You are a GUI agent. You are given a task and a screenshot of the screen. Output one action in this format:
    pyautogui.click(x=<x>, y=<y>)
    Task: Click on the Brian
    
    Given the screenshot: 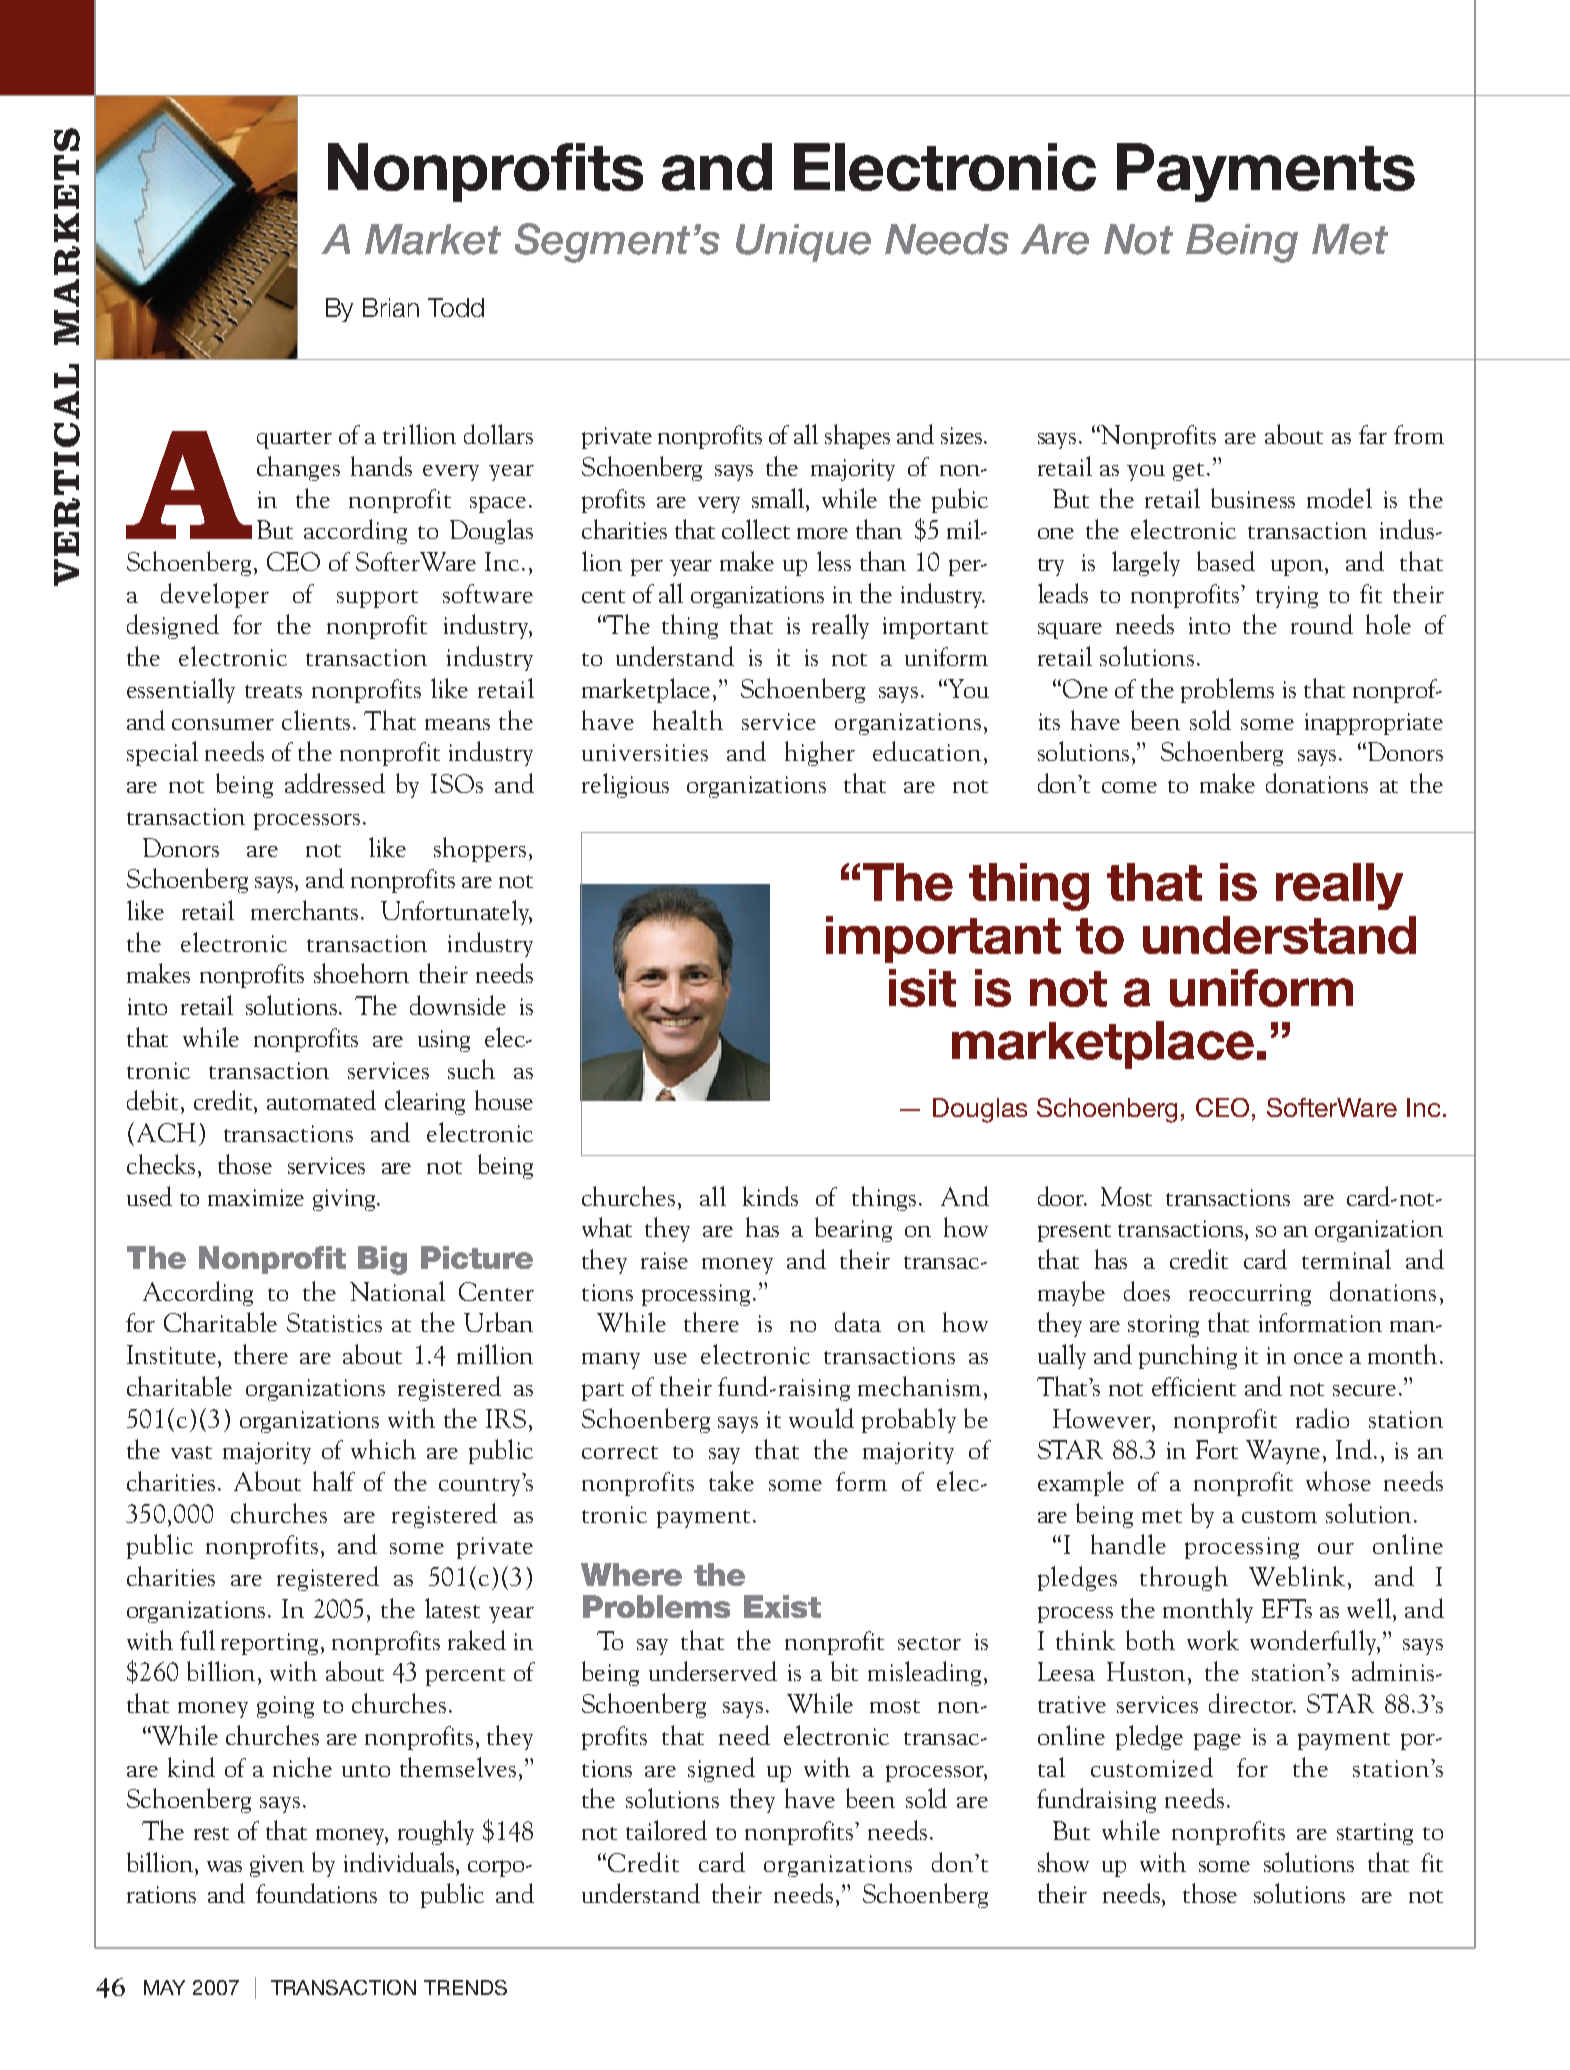 What is the action you would take?
    pyautogui.click(x=391, y=307)
